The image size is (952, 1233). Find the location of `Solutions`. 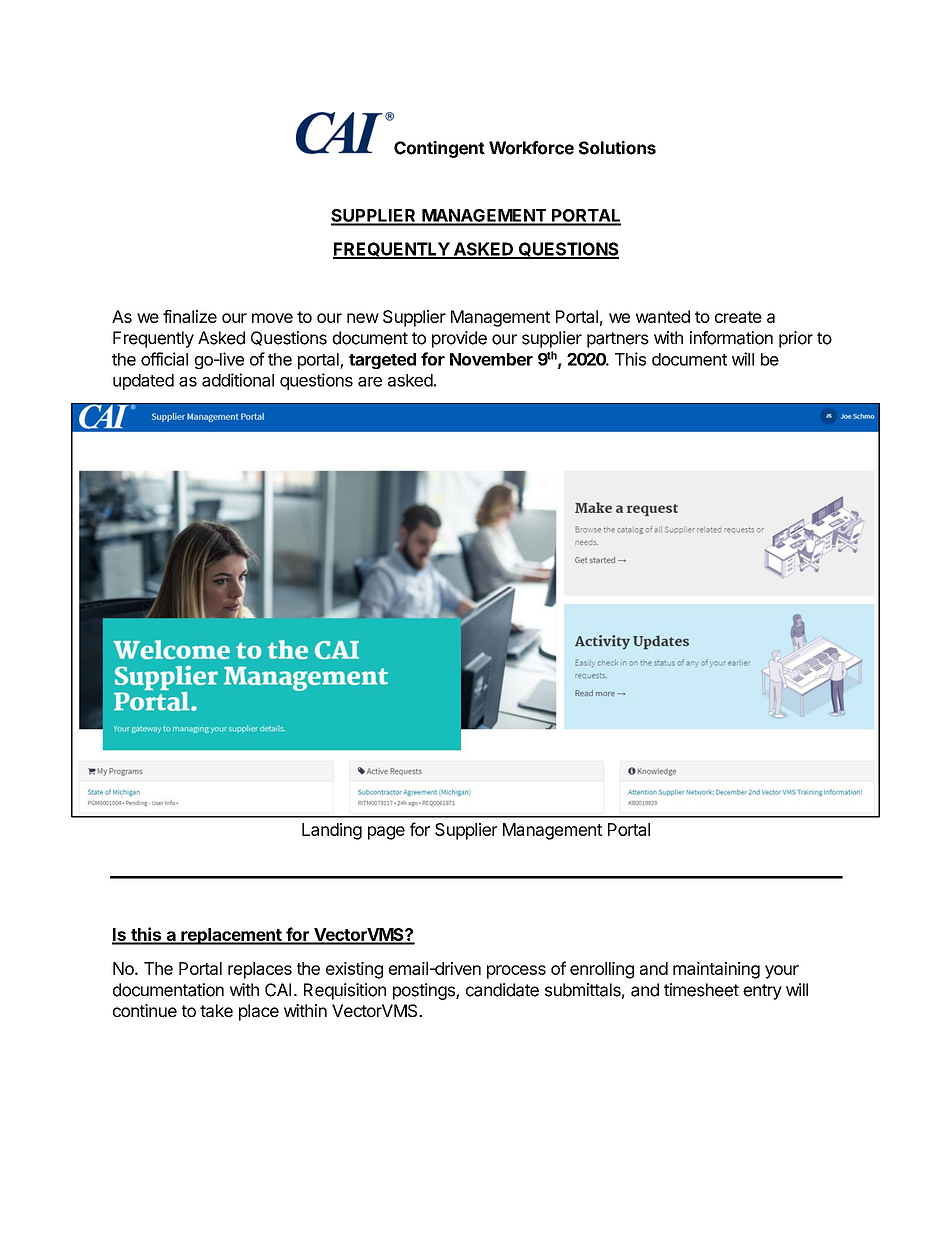

Solutions is located at coordinates (617, 148).
